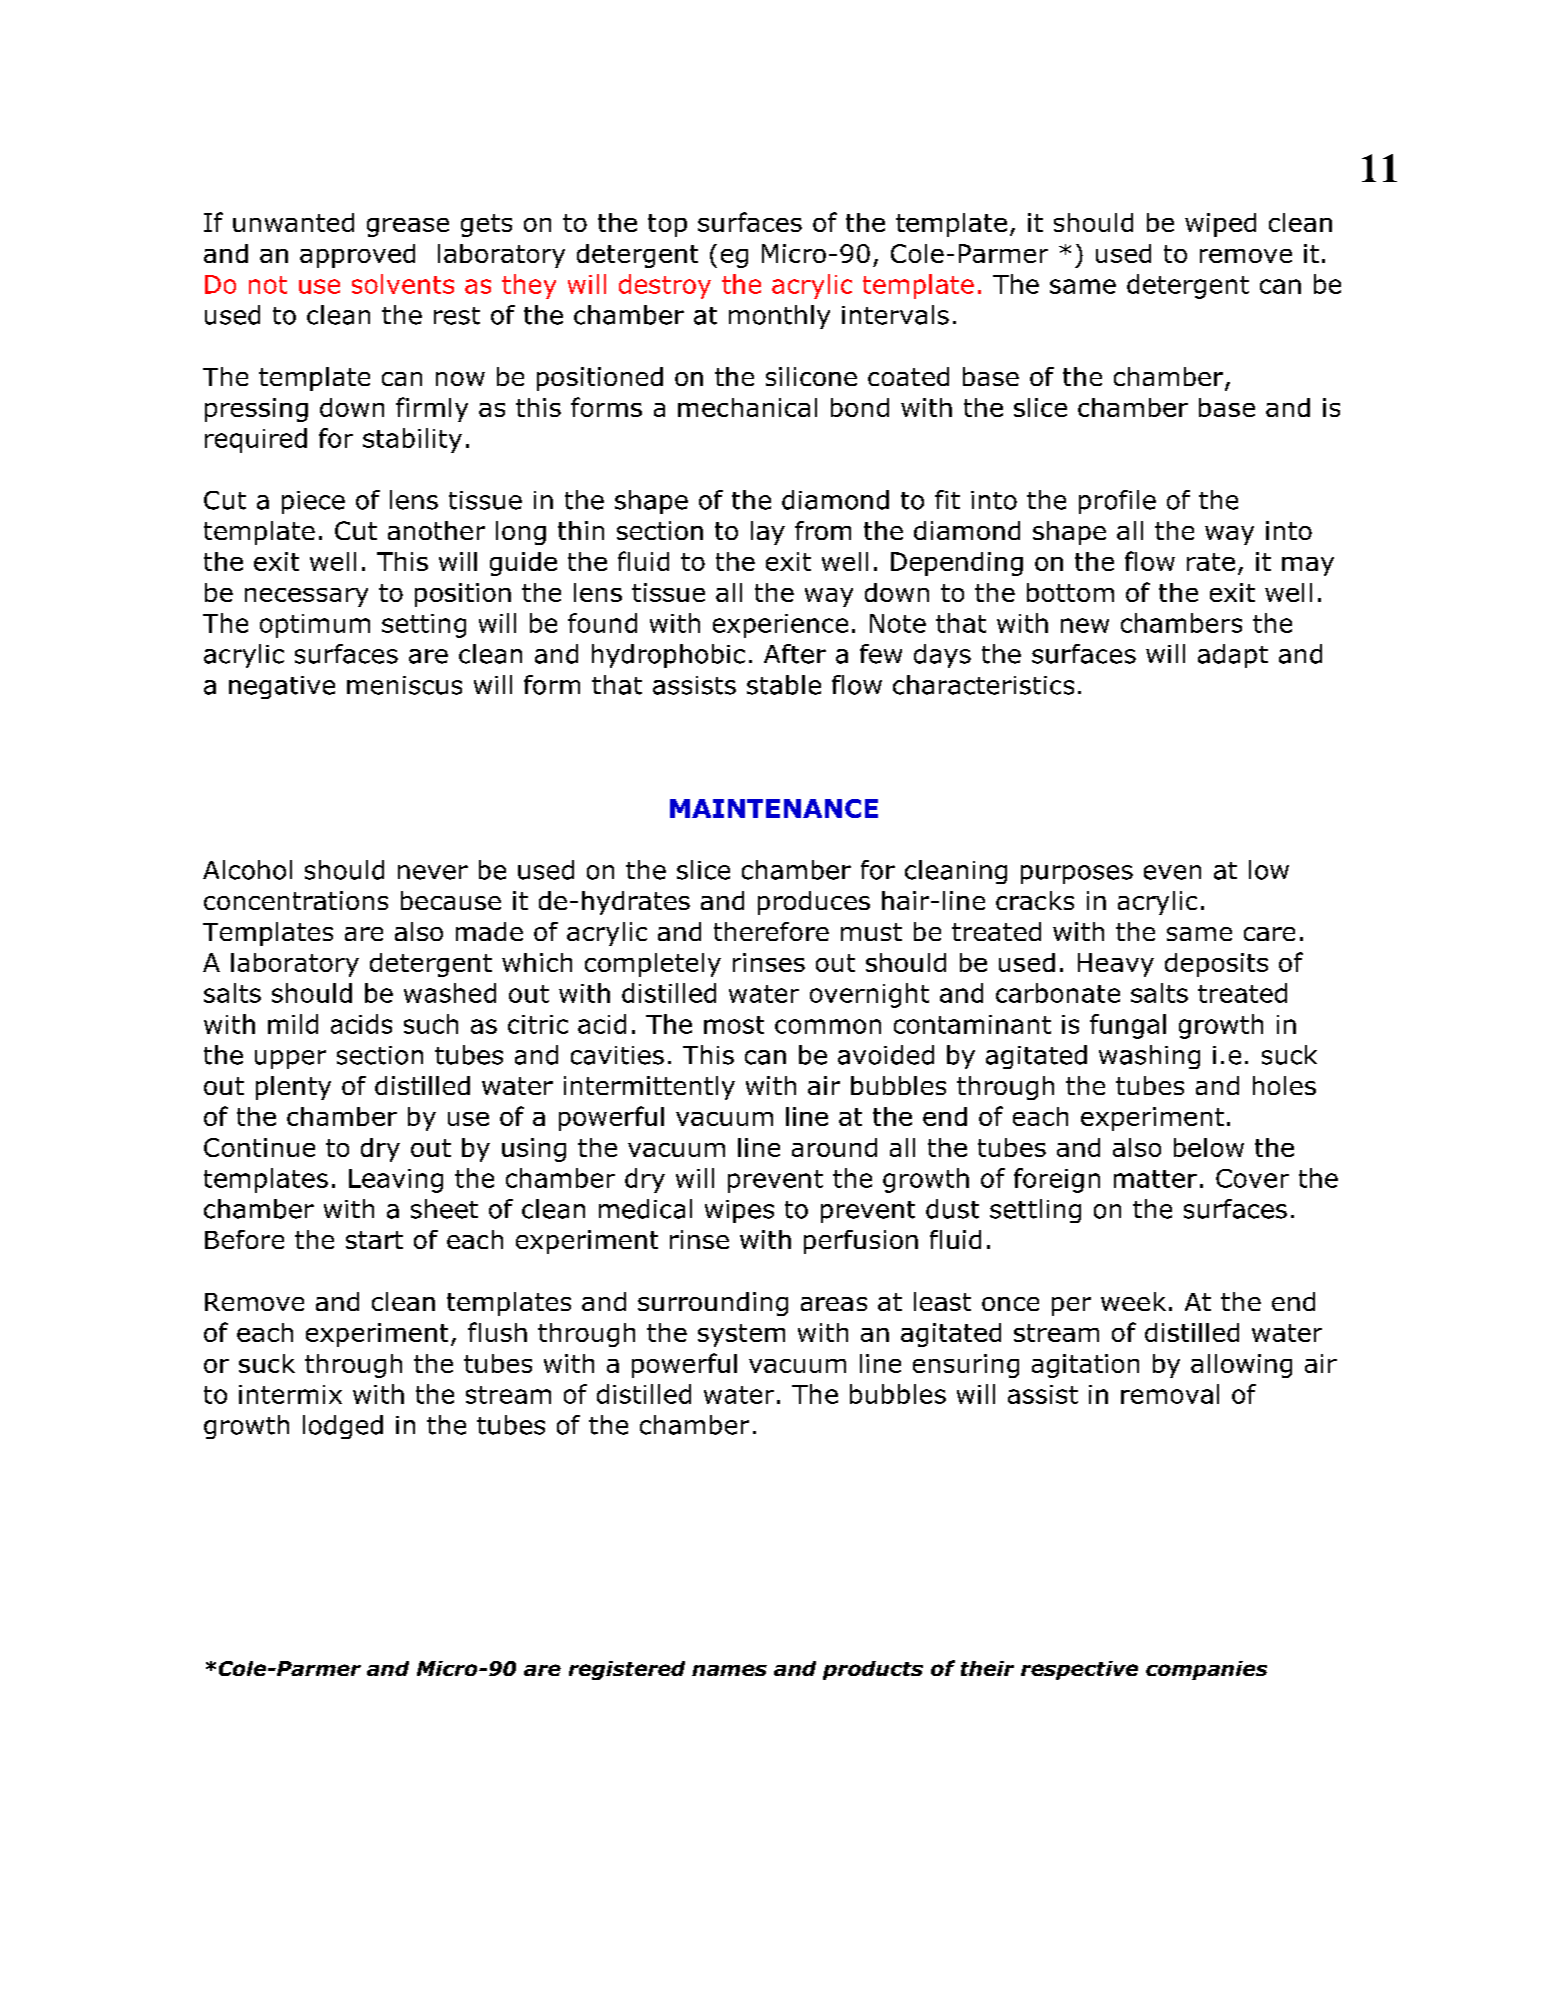 The width and height of the page is (1553, 2009). Describe the element at coordinates (1220, 225) in the page. I see `wiped` at that location.
